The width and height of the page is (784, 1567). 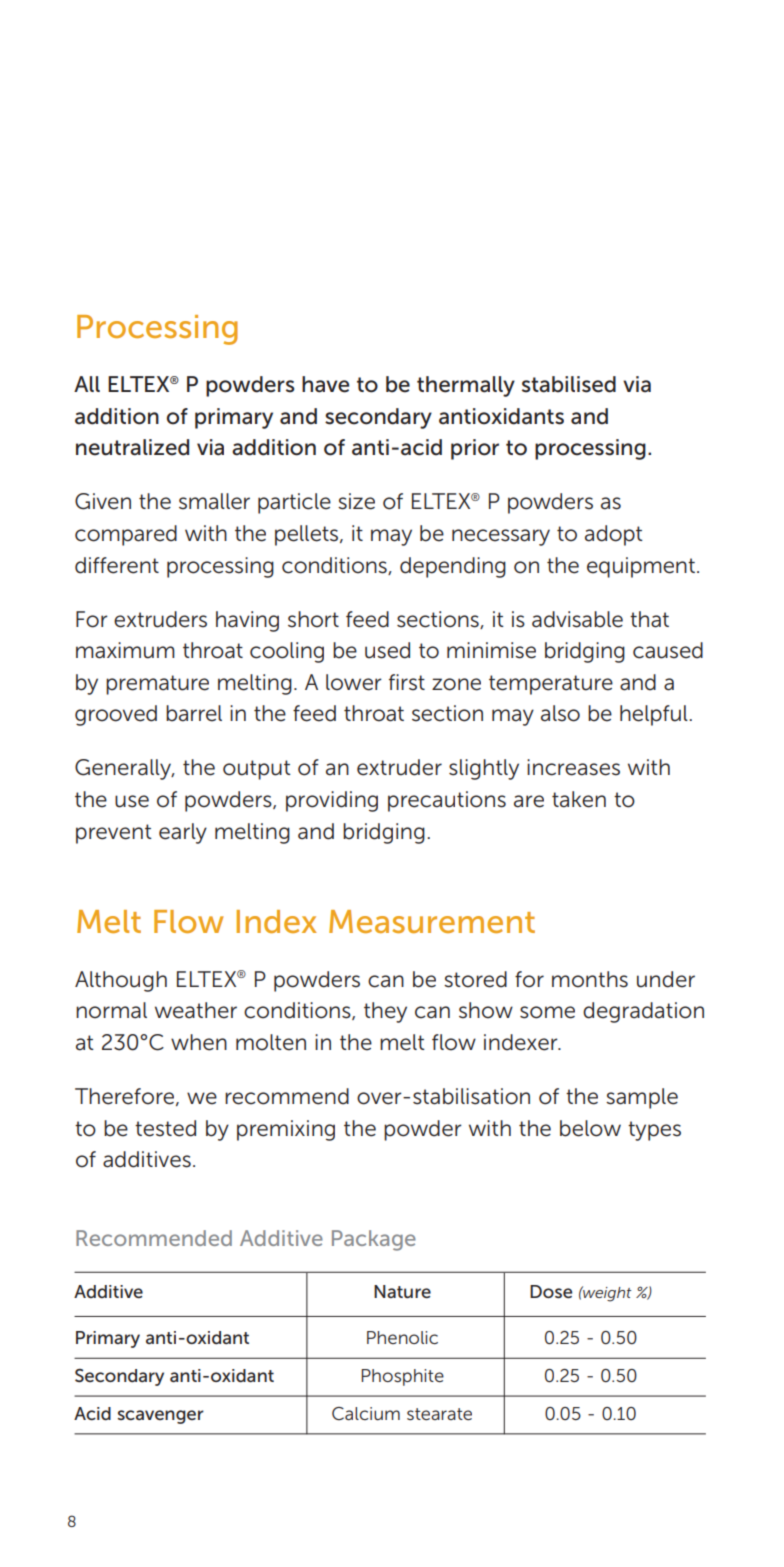 What do you see at coordinates (160, 1417) in the page?
I see `scavenger` at bounding box center [160, 1417].
